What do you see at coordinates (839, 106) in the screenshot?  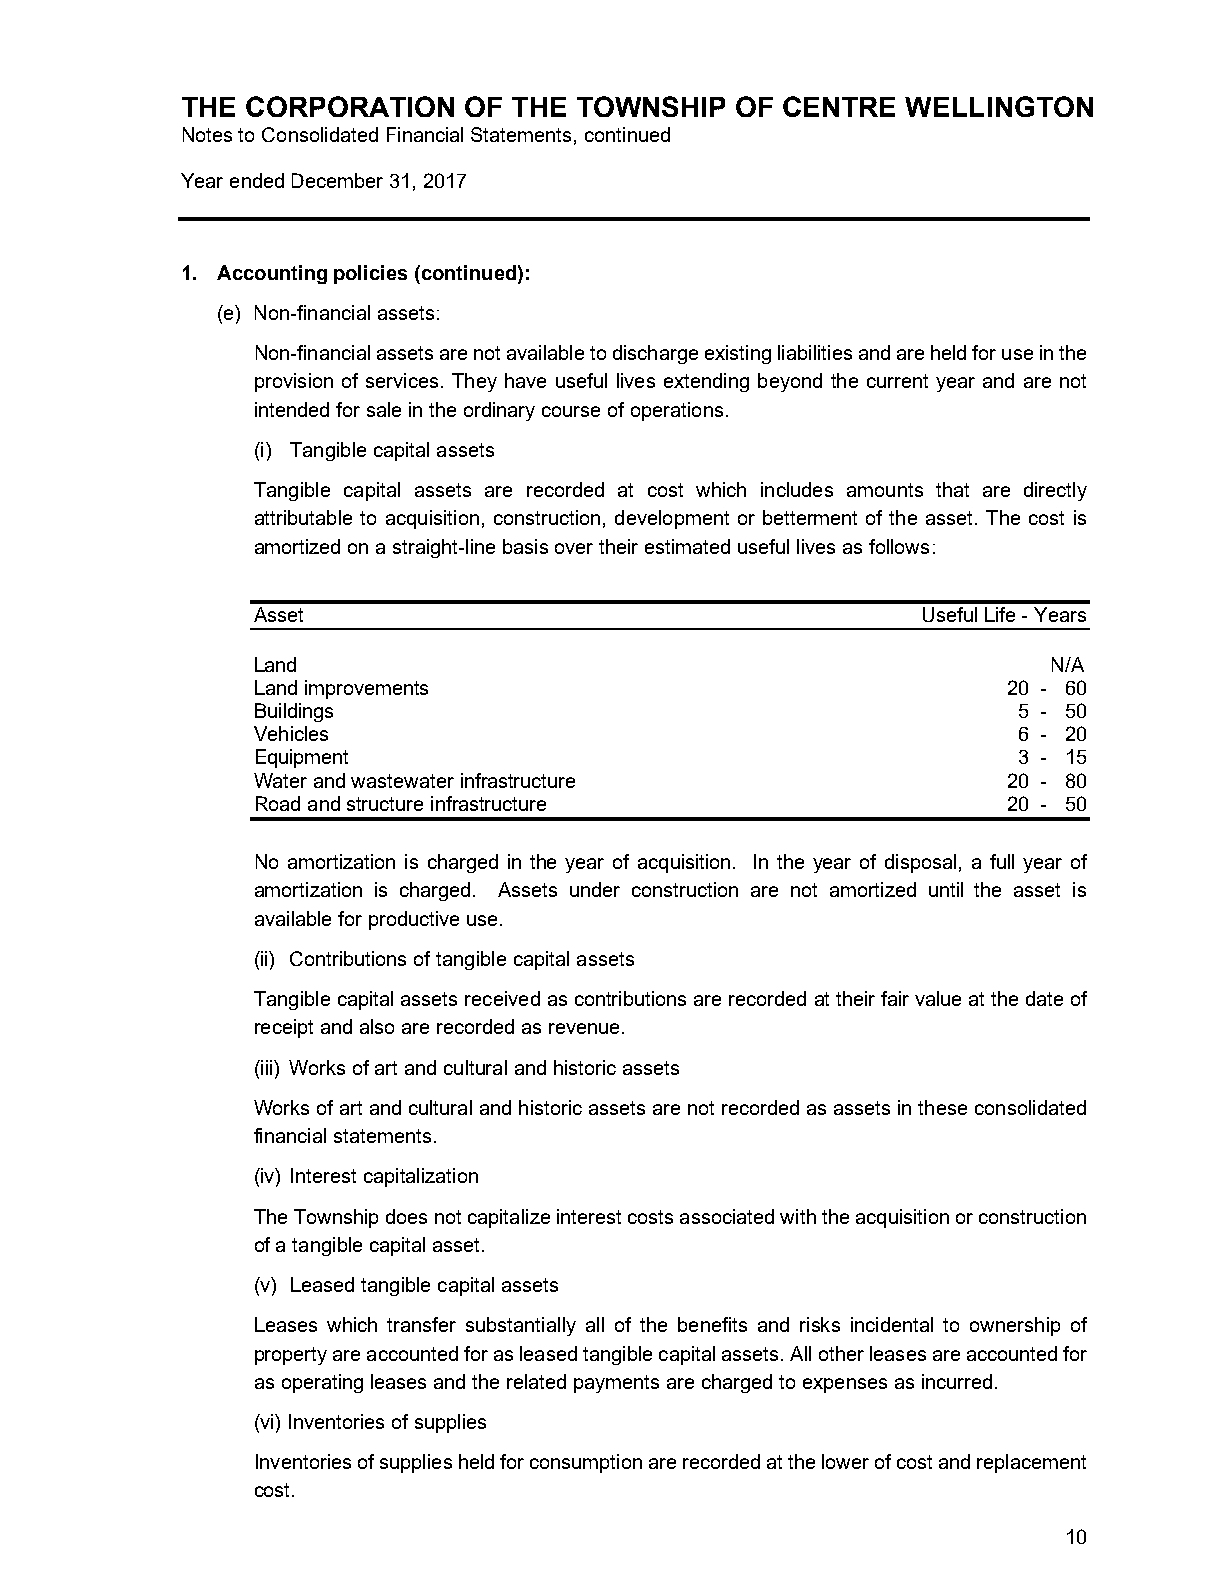 I see `CENTRE` at bounding box center [839, 106].
